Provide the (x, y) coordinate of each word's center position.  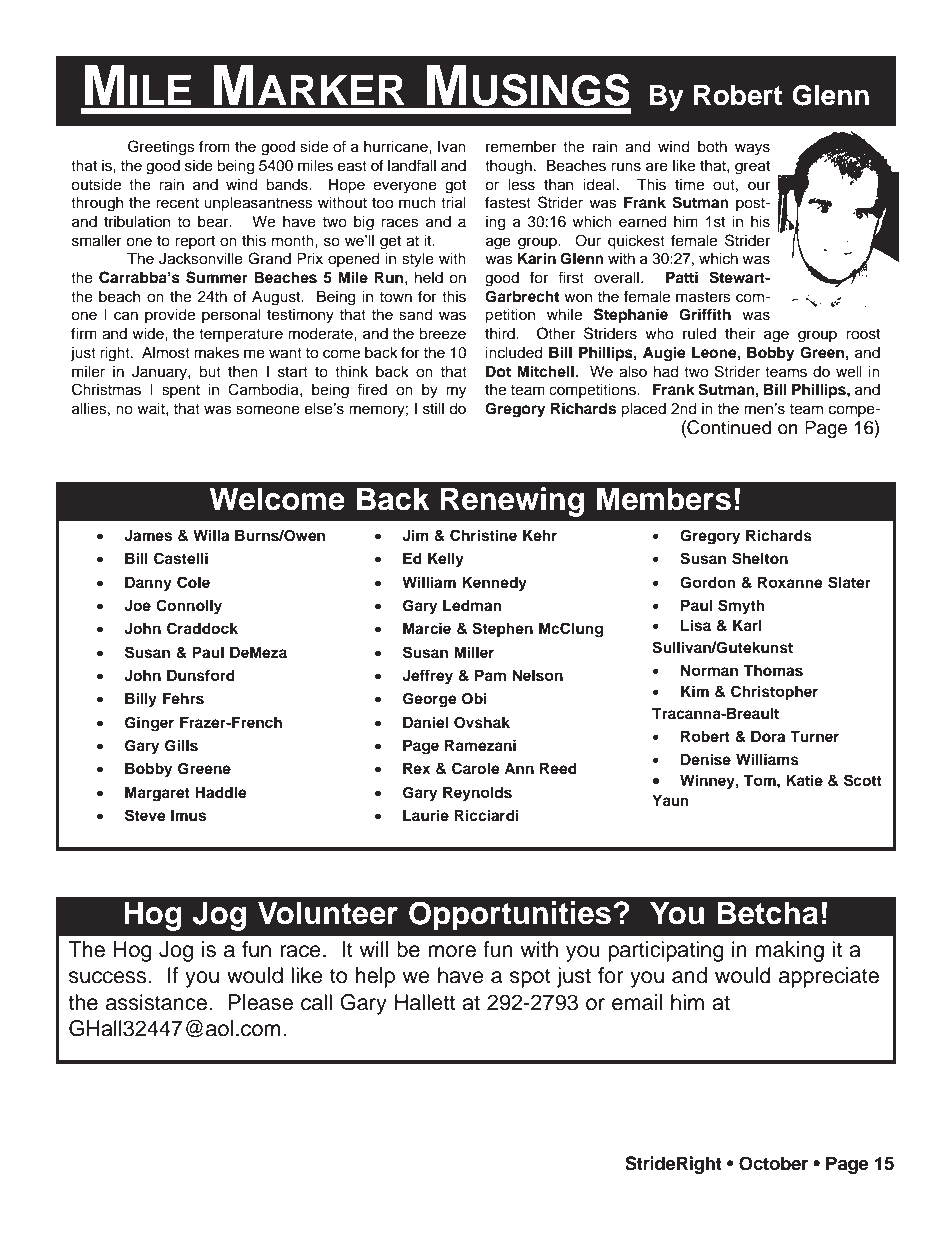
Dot (498, 371)
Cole (193, 582)
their (740, 333)
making (790, 951)
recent (177, 203)
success (109, 977)
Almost (166, 352)
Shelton (760, 558)
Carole (476, 768)
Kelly (446, 560)
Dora (768, 737)
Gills (181, 745)
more (452, 951)
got (455, 187)
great (752, 168)
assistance (158, 1002)
